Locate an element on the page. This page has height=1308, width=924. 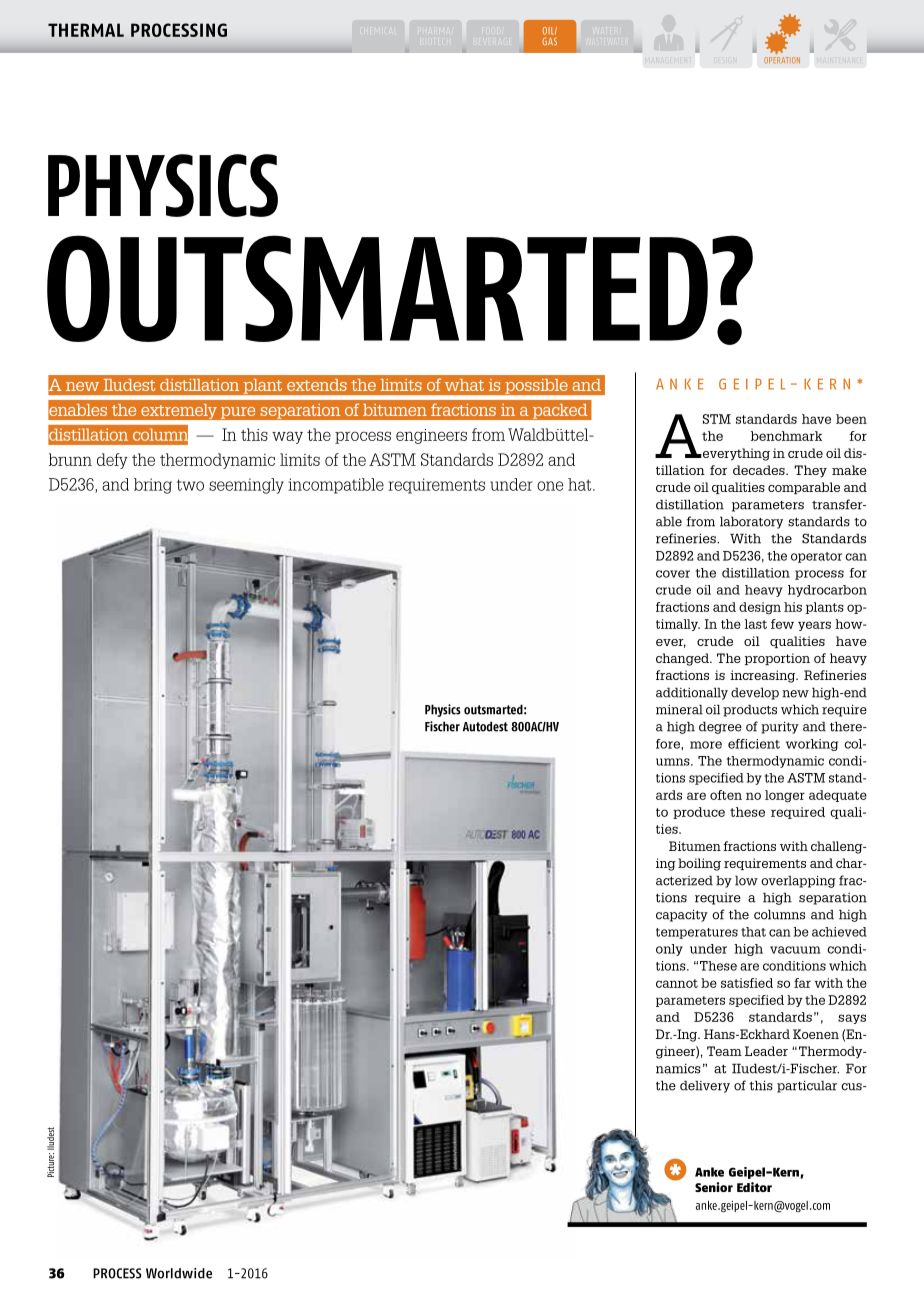
bring is located at coordinates (153, 486).
